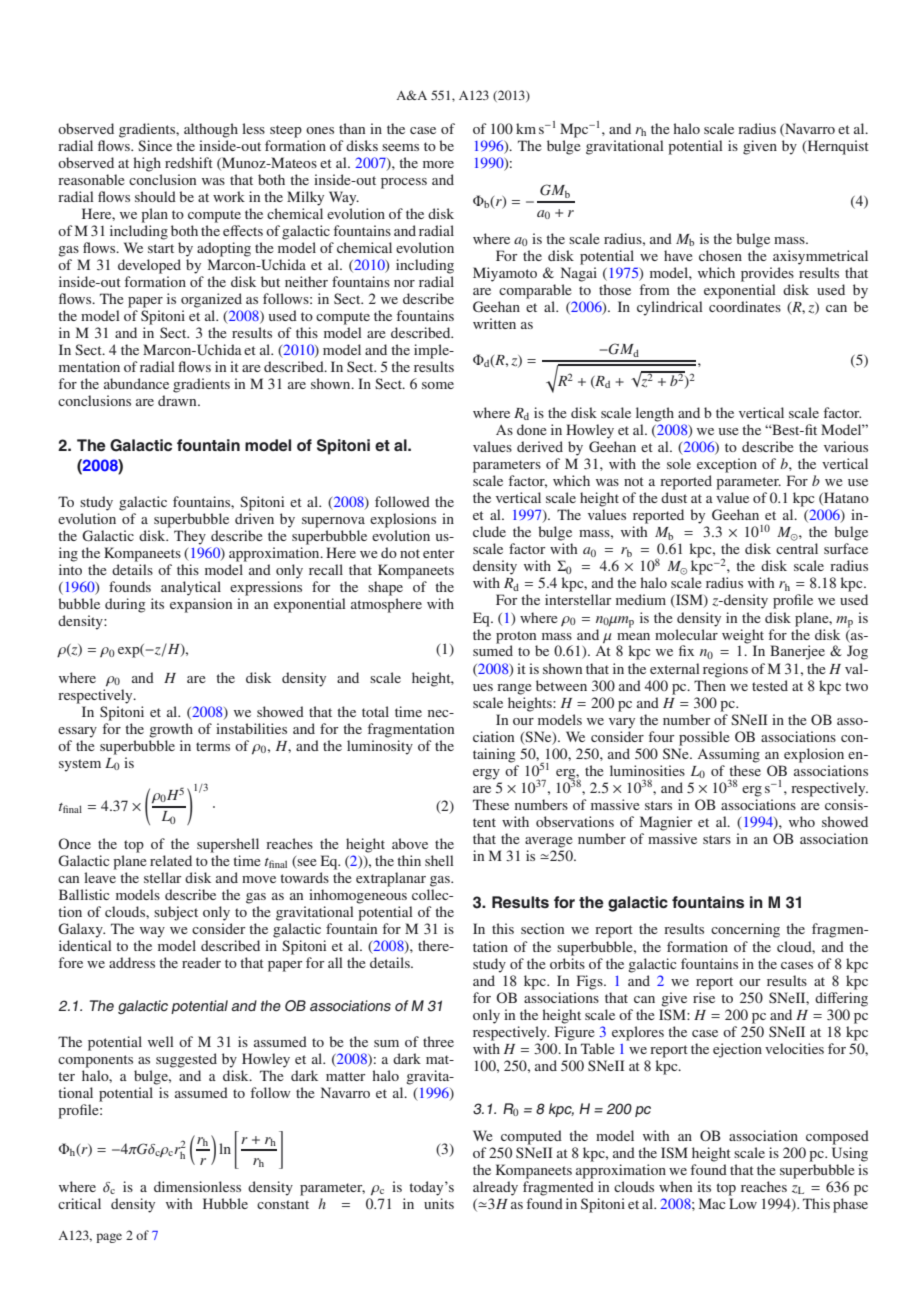 This document has height=1308, width=924. What do you see at coordinates (225, 1203) in the document?
I see `Hubble` at bounding box center [225, 1203].
